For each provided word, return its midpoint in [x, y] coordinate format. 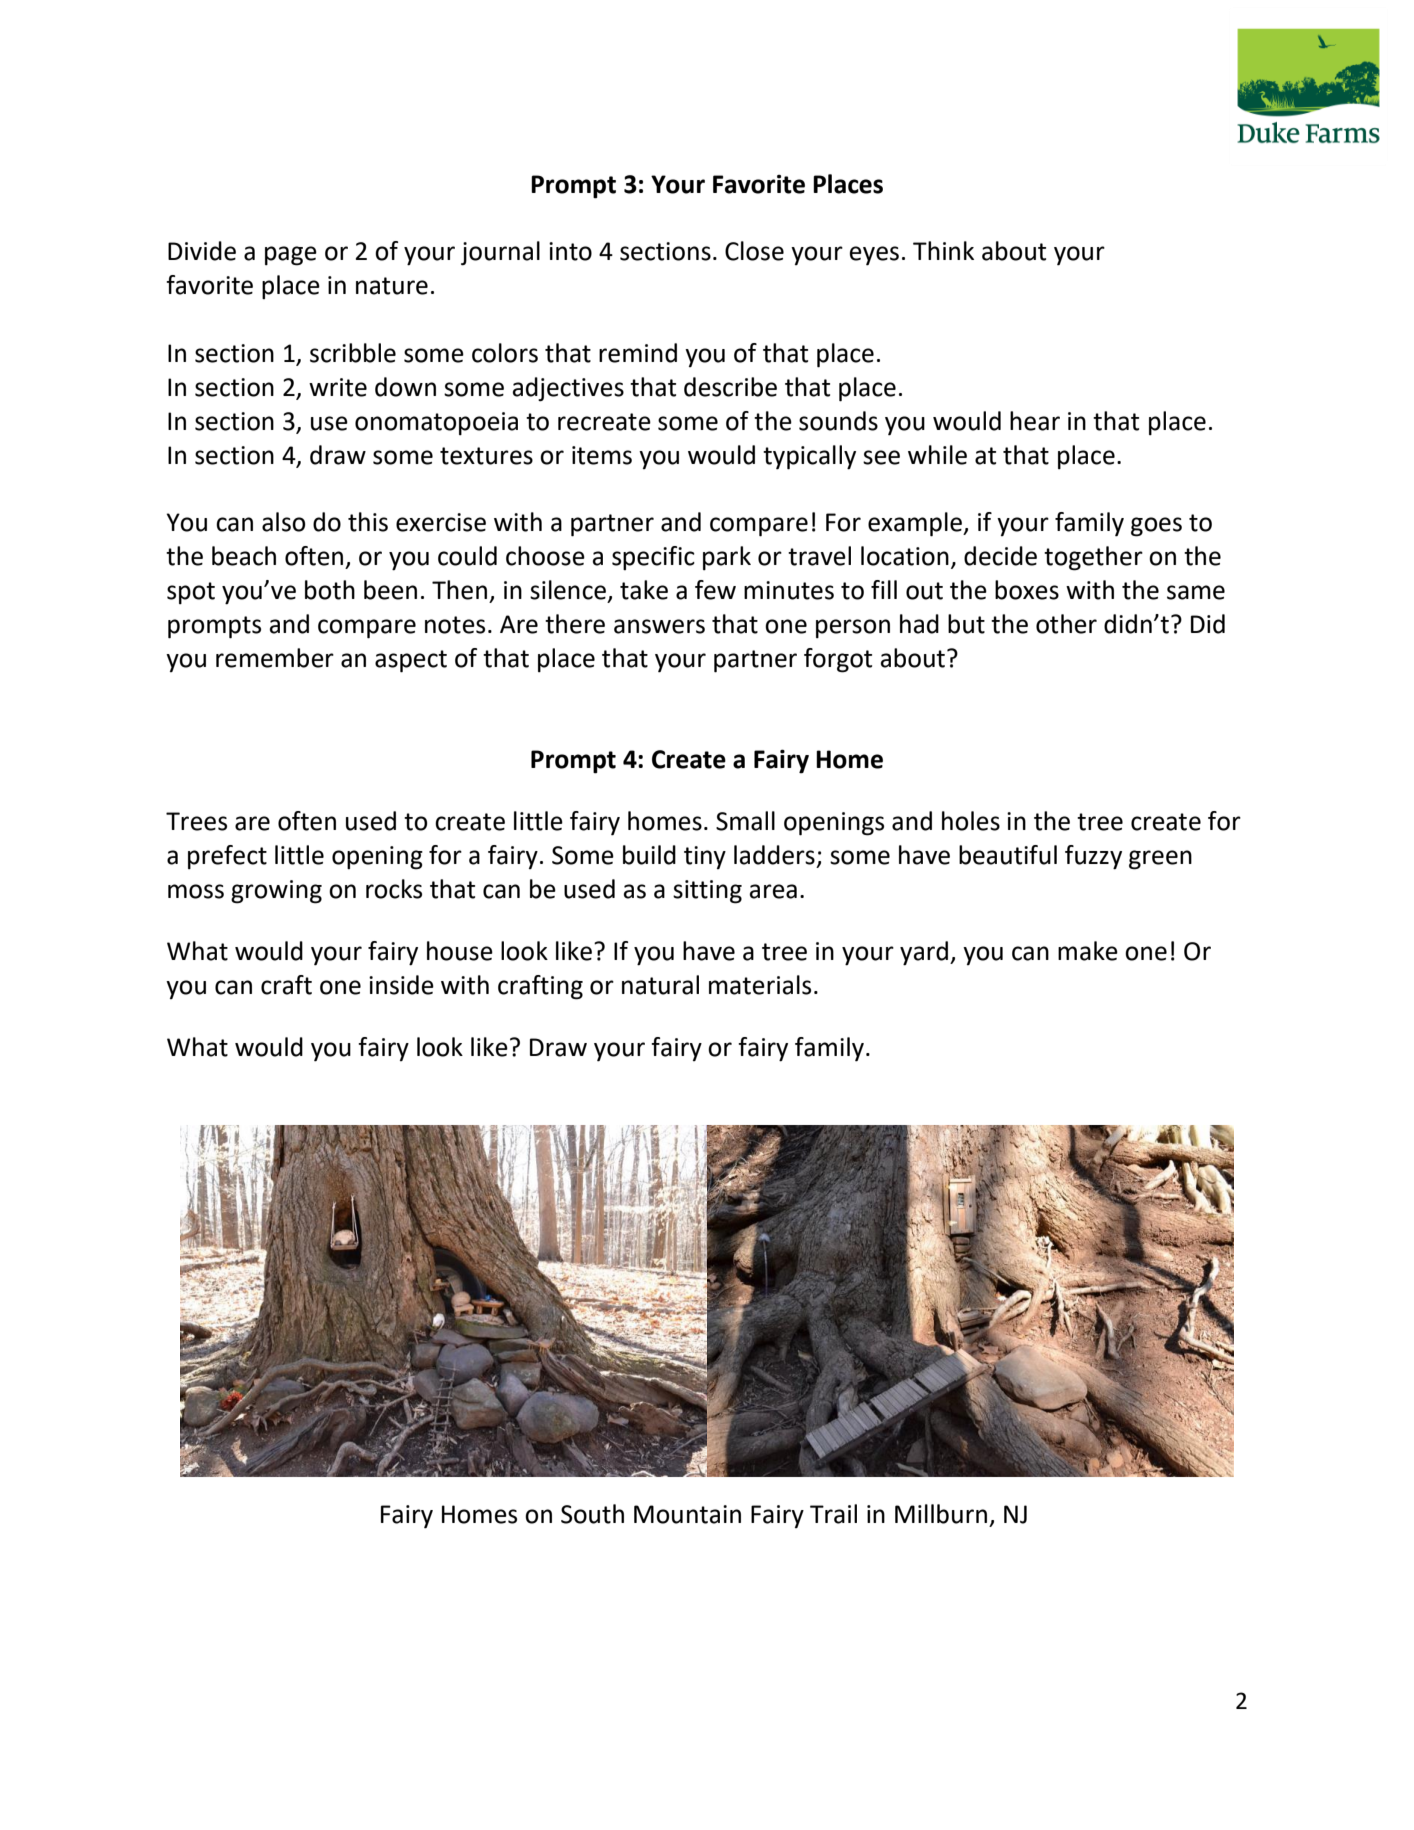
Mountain [687, 1514]
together [1093, 558]
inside [401, 985]
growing [276, 892]
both [330, 590]
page [291, 256]
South [592, 1514]
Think [943, 250]
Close [754, 251]
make [1088, 951]
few [715, 590]
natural [660, 985]
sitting [707, 892]
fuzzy [1093, 857]
